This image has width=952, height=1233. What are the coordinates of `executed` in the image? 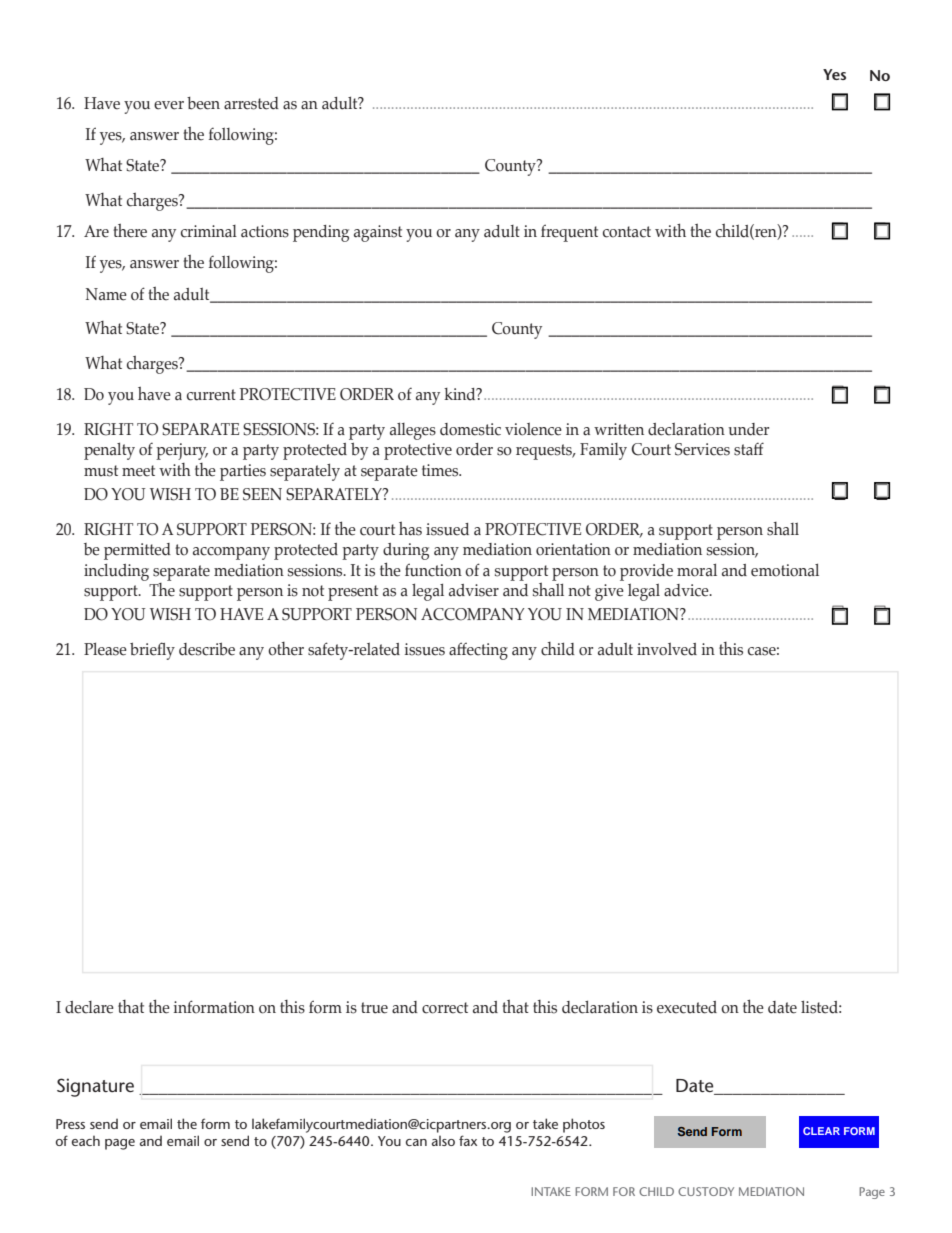 It's located at (687, 1007).
